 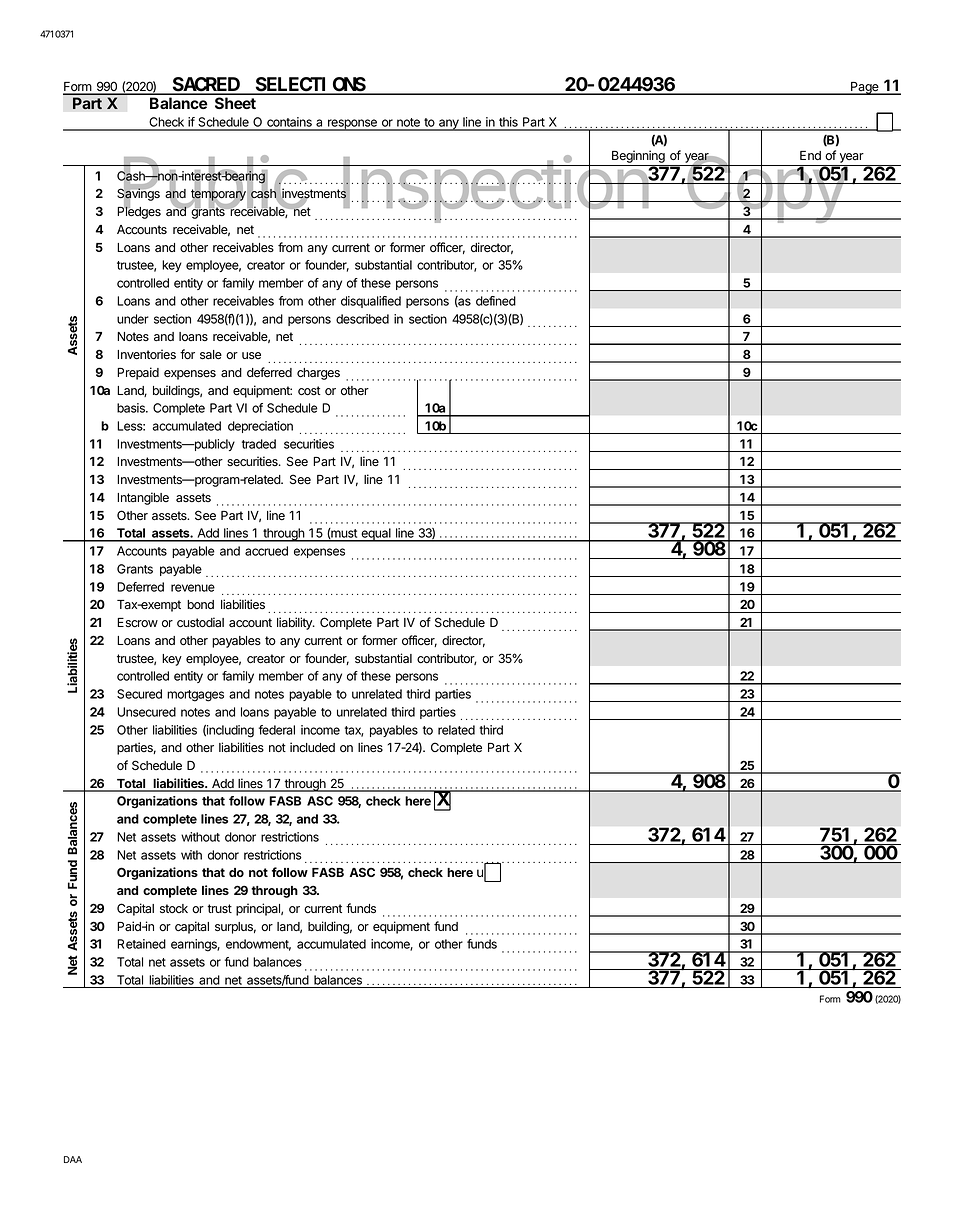 What do you see at coordinates (312, 747) in the image?
I see `included` at bounding box center [312, 747].
